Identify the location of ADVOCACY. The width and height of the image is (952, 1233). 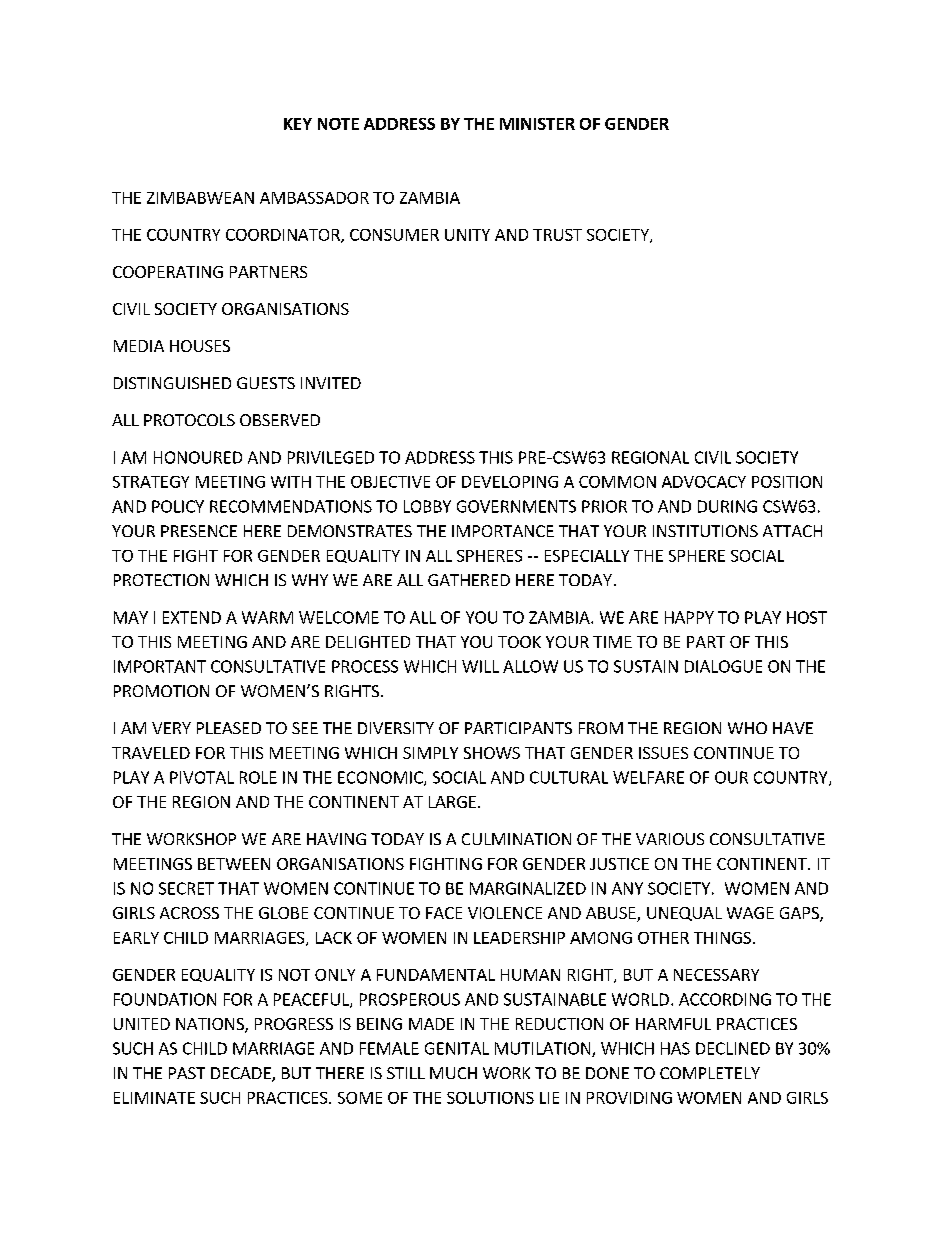
(704, 482).
